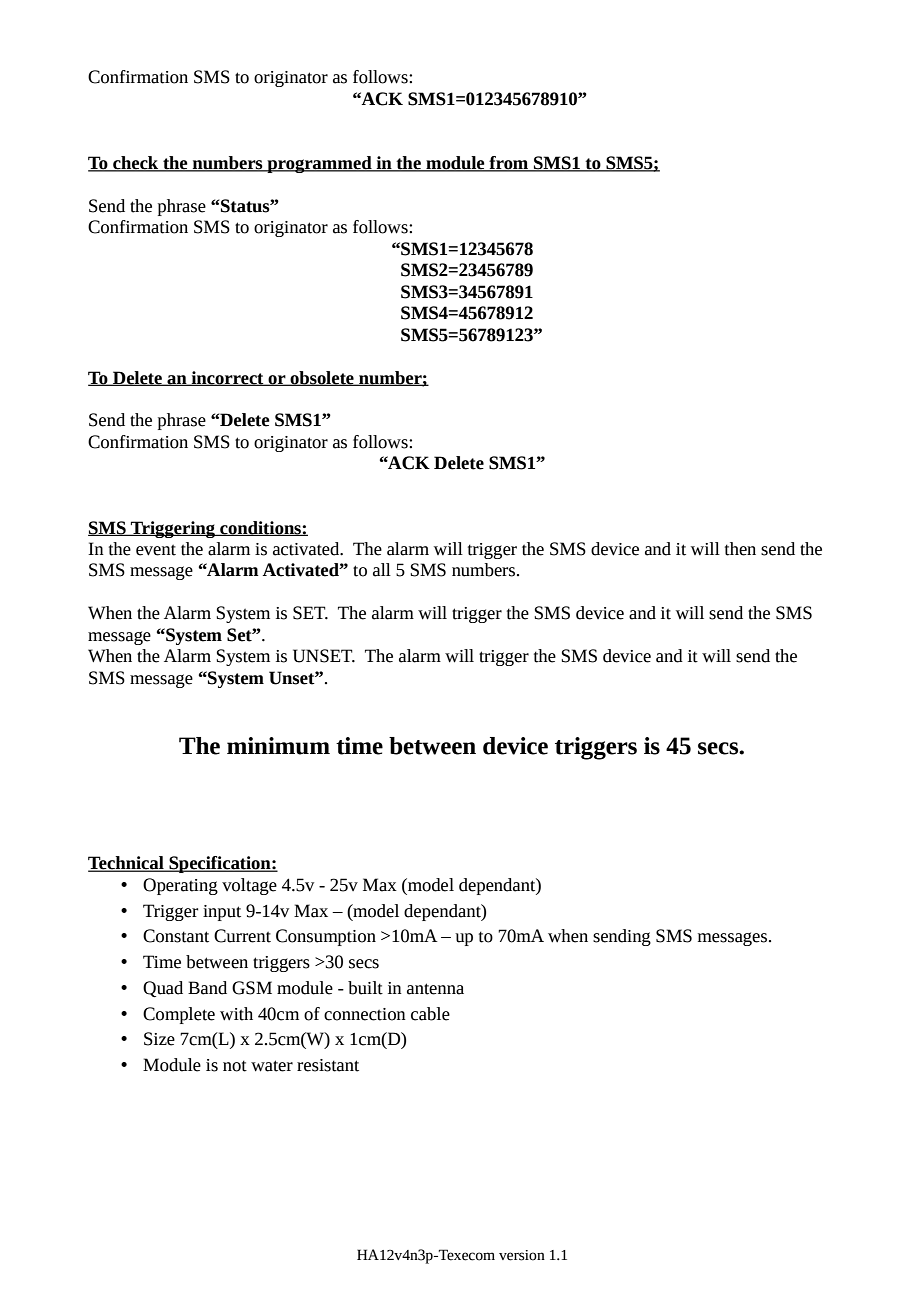 This screenshot has height=1308, width=924. I want to click on version, so click(522, 1255).
